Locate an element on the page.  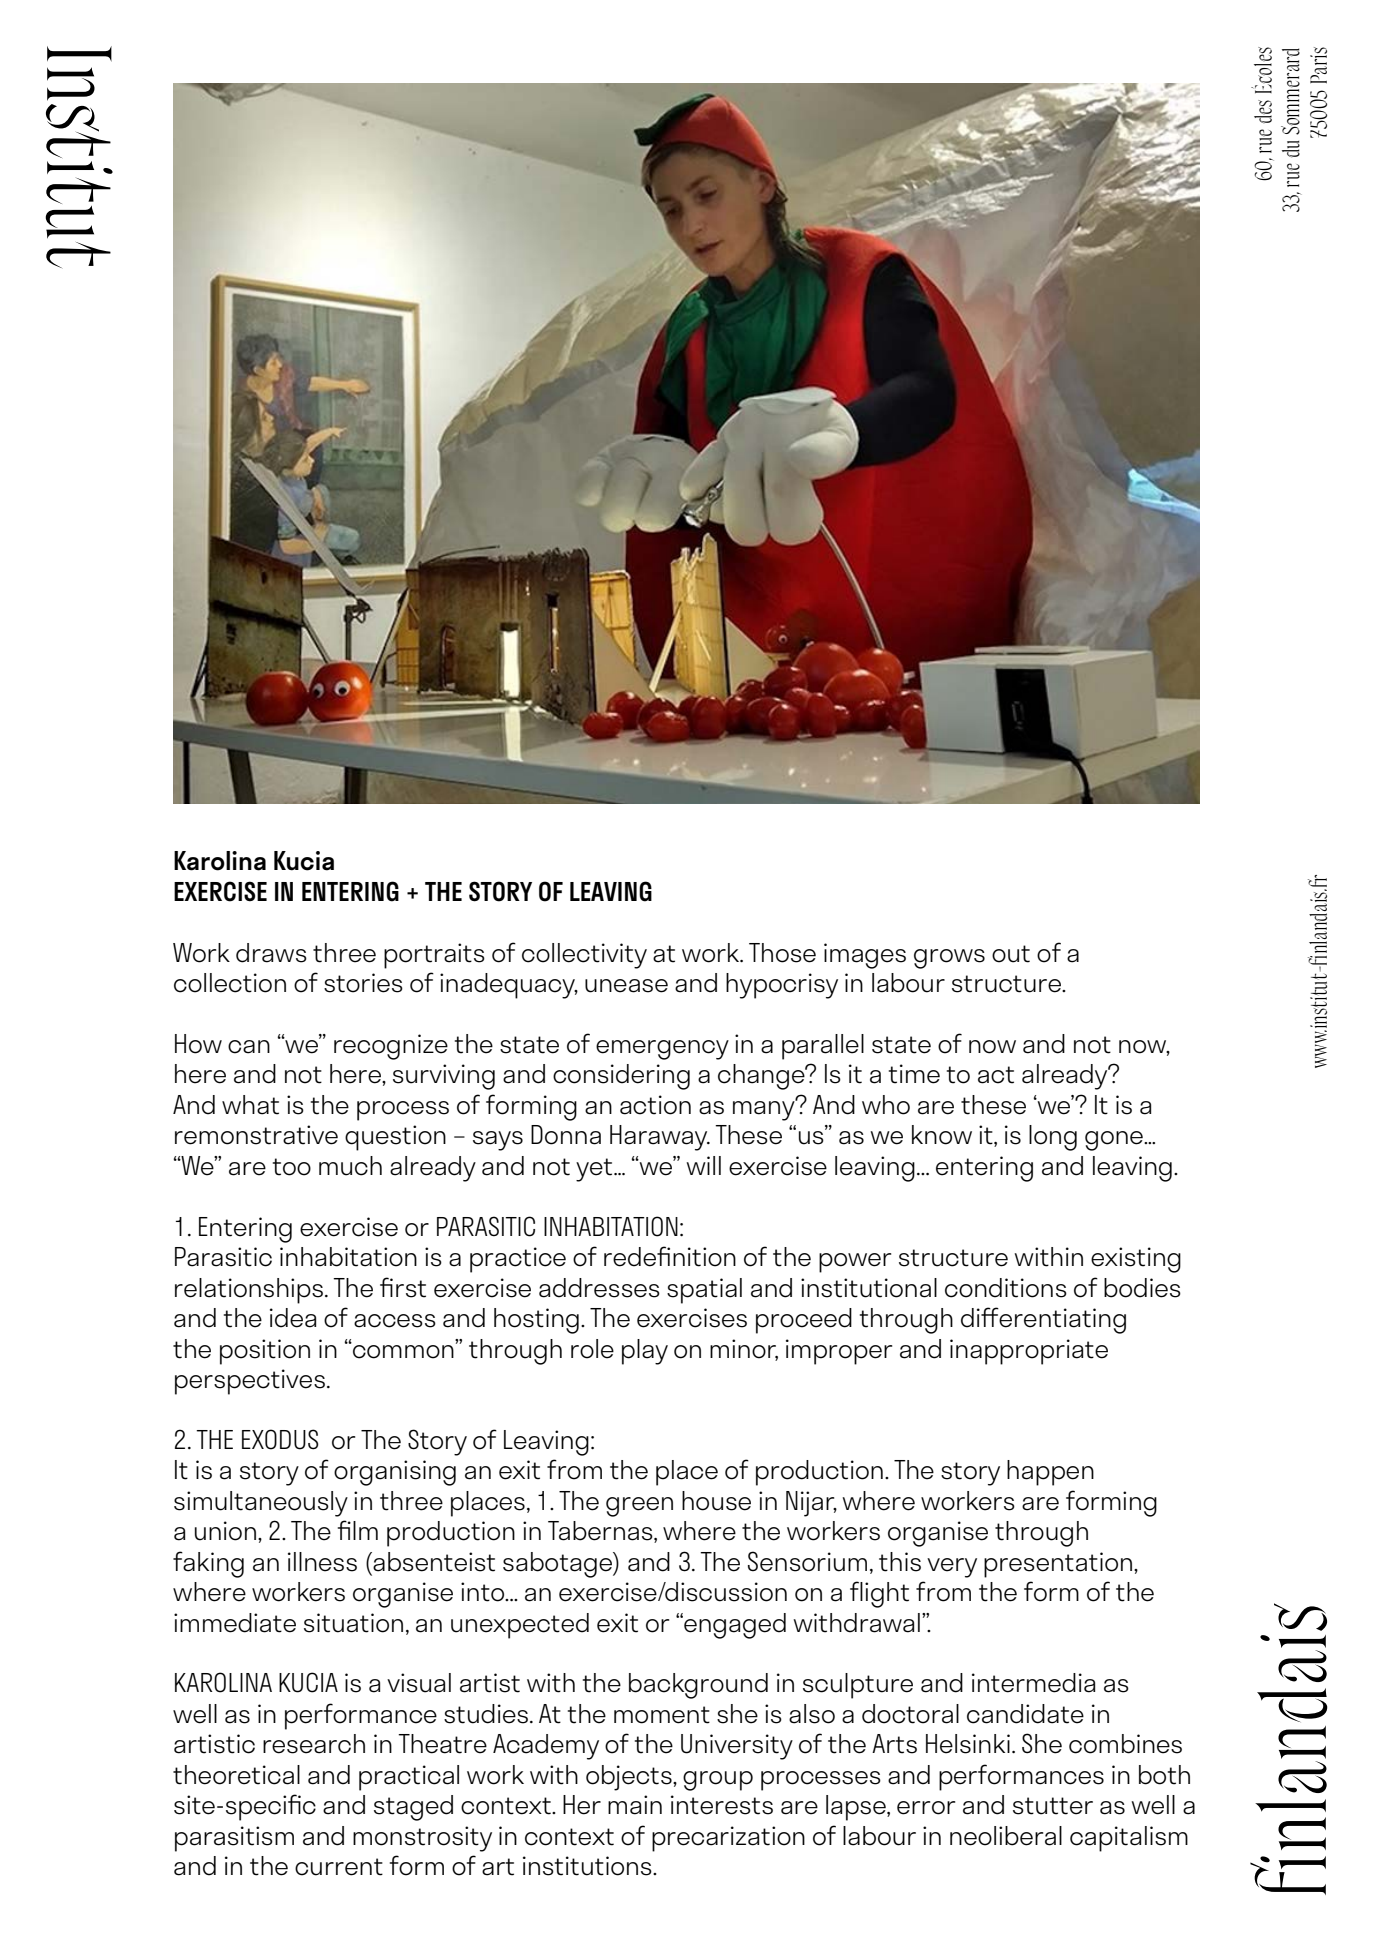
long is located at coordinates (1053, 1138).
